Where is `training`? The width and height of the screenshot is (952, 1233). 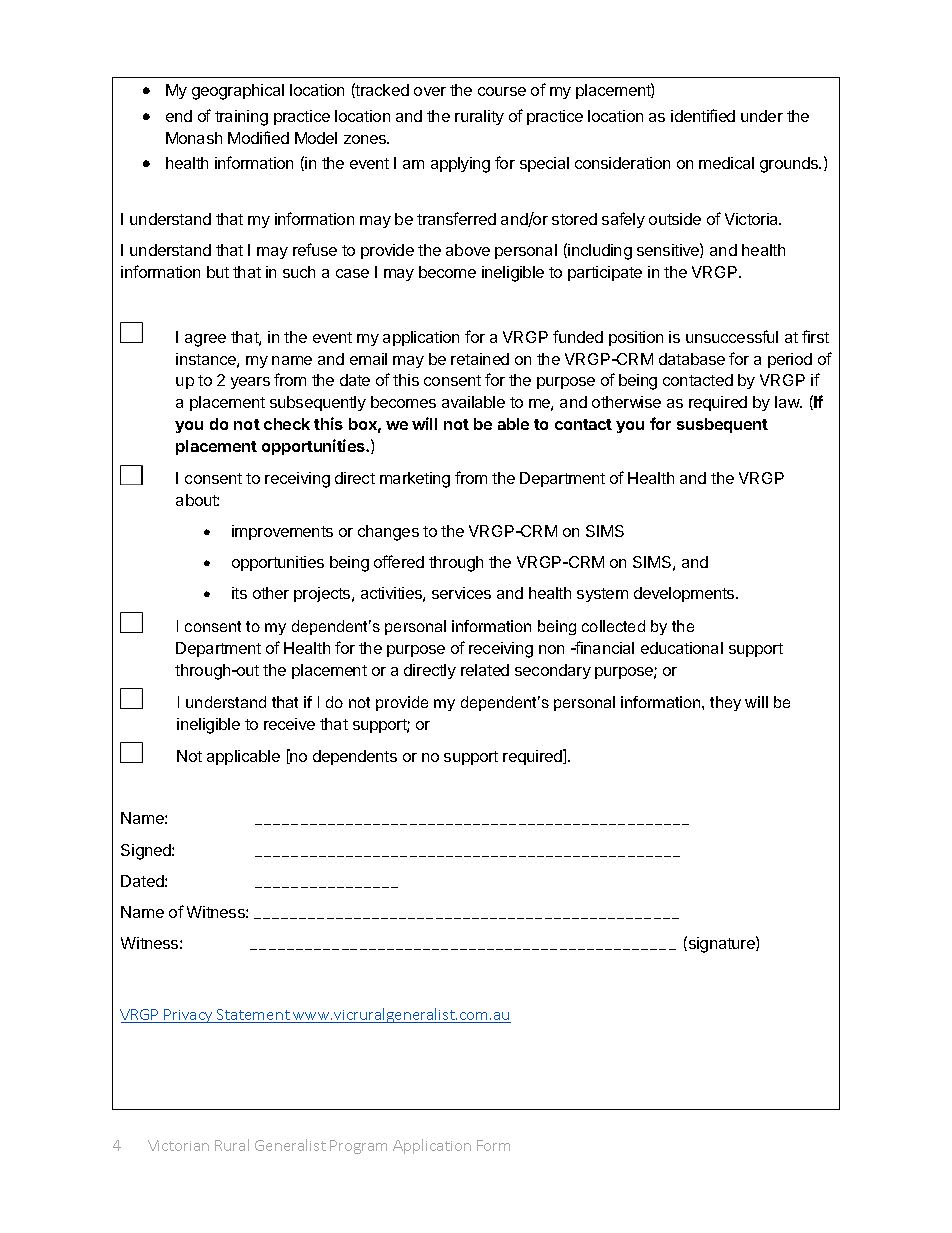
training is located at coordinates (241, 118).
